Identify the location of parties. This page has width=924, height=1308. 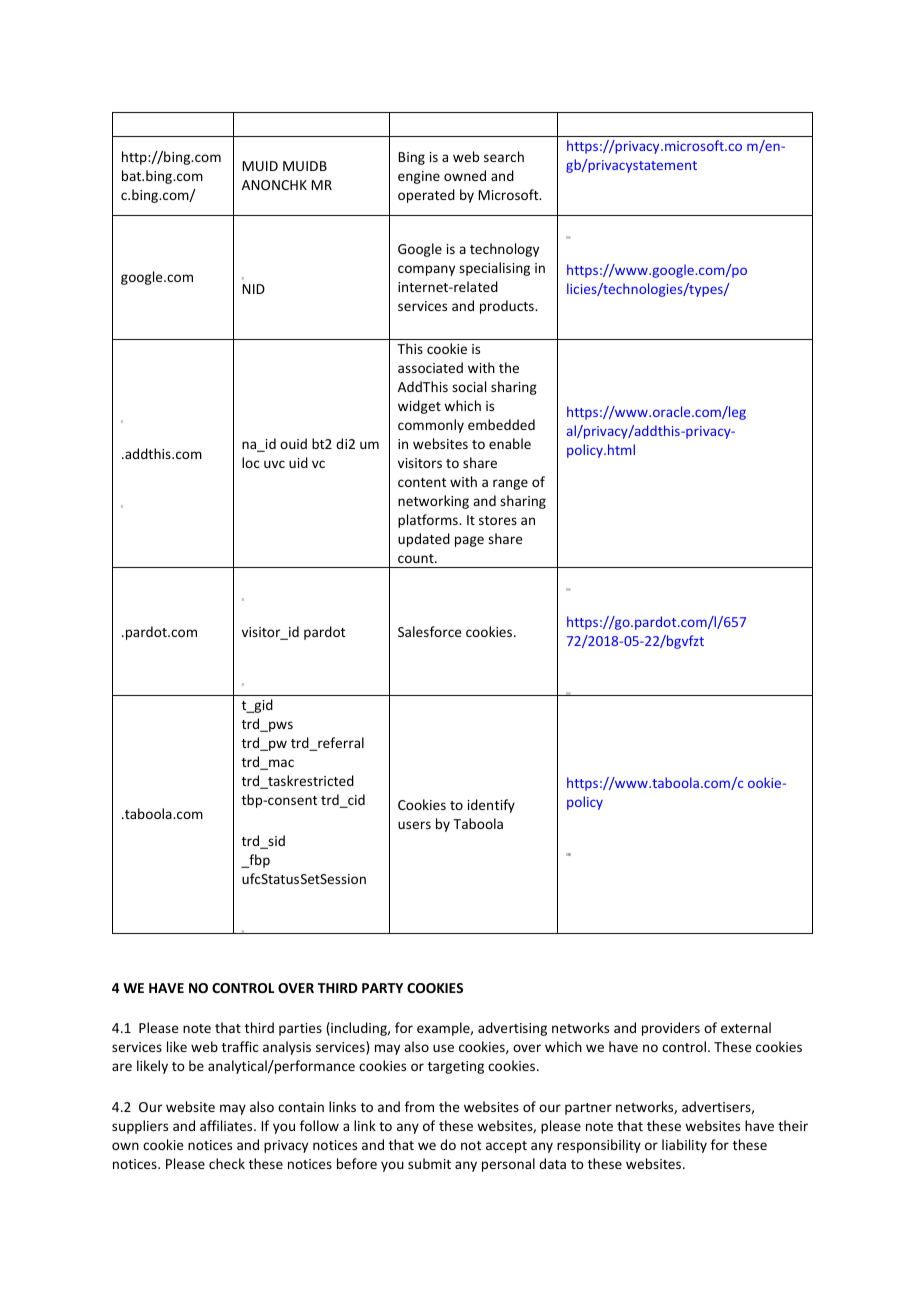
(300, 1029).
